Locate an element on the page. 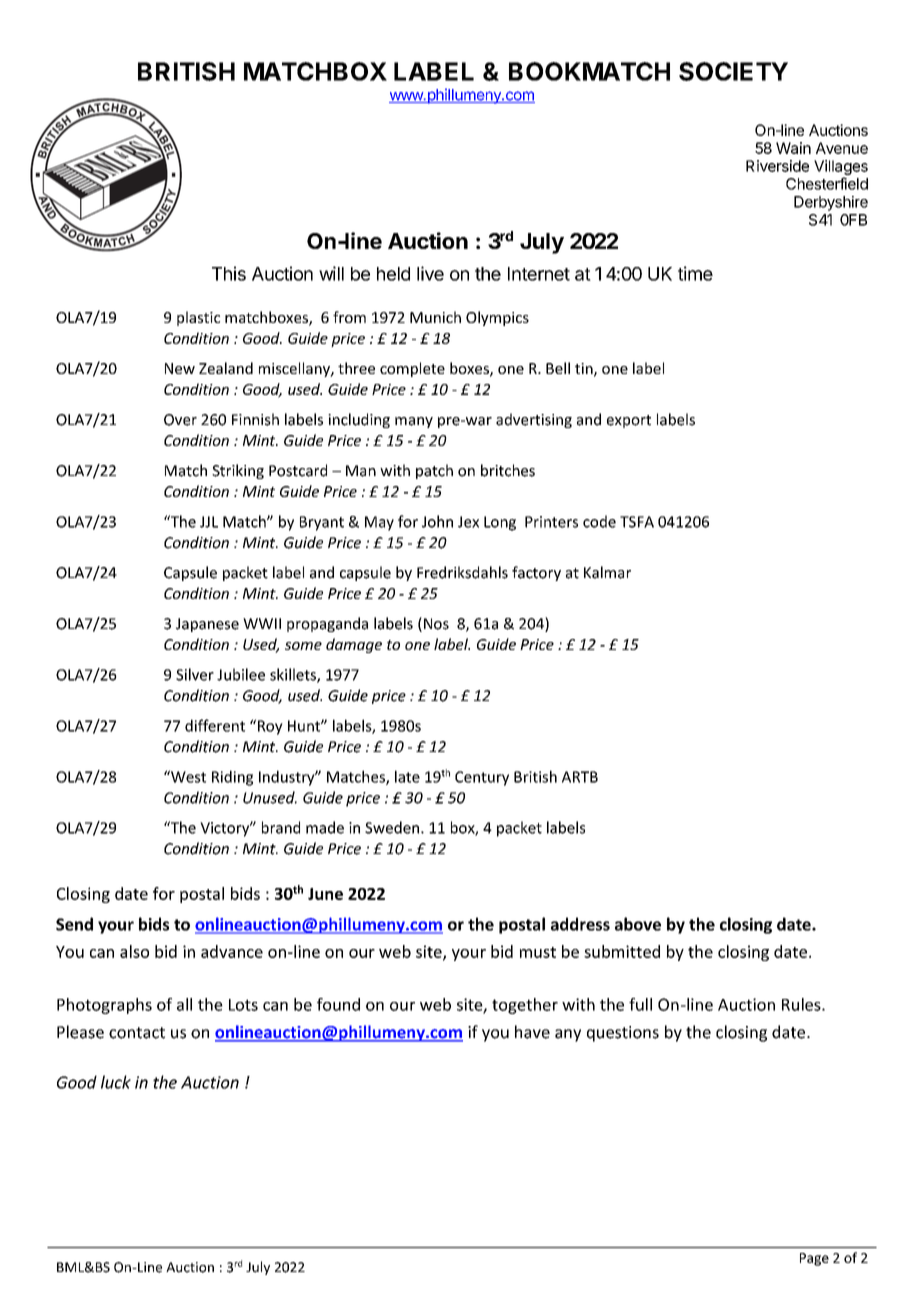  Kalmar is located at coordinates (607, 572).
